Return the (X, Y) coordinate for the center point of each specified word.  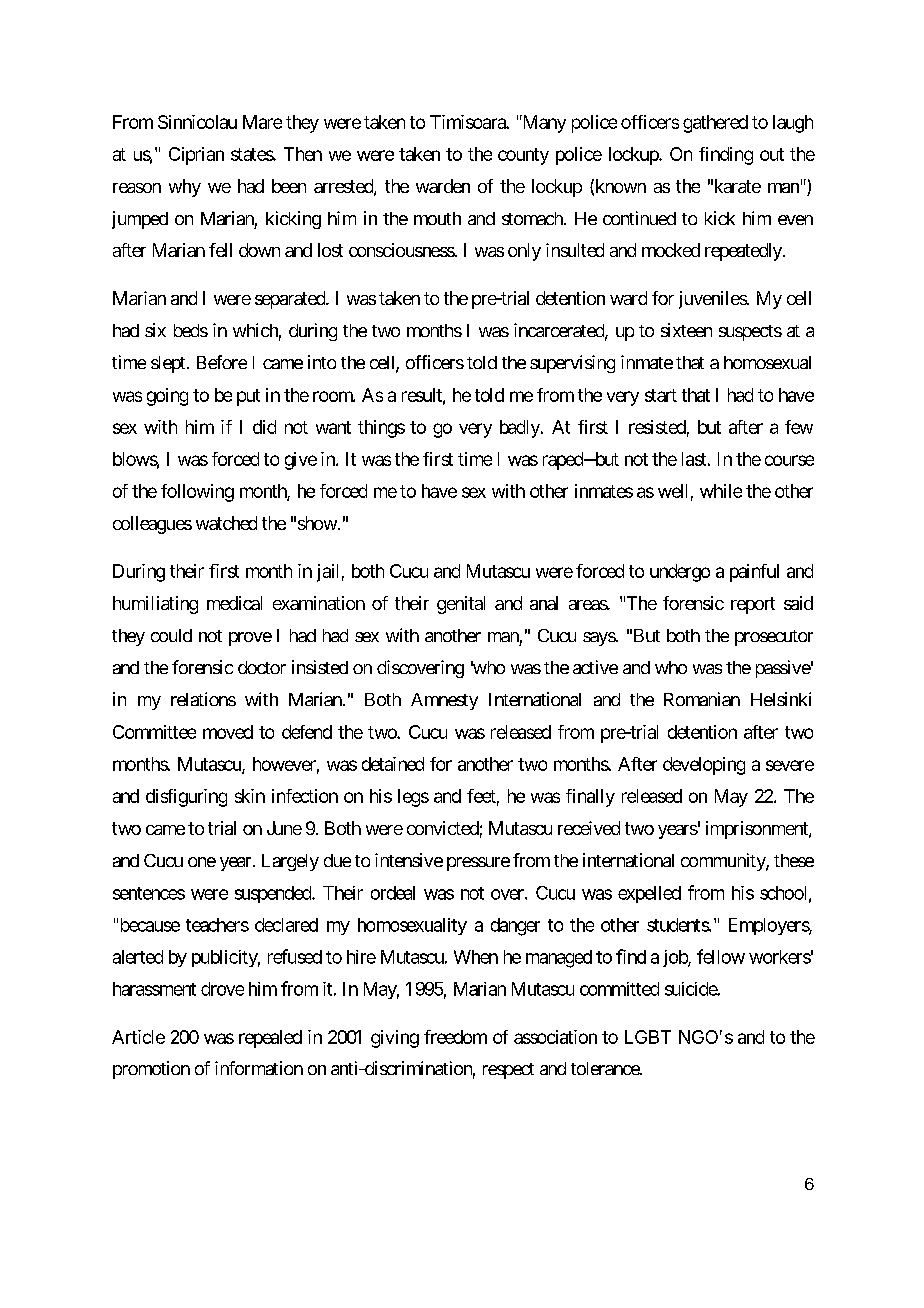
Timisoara (468, 122)
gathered (715, 124)
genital (461, 605)
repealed (270, 1039)
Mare (262, 122)
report (753, 605)
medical (234, 603)
